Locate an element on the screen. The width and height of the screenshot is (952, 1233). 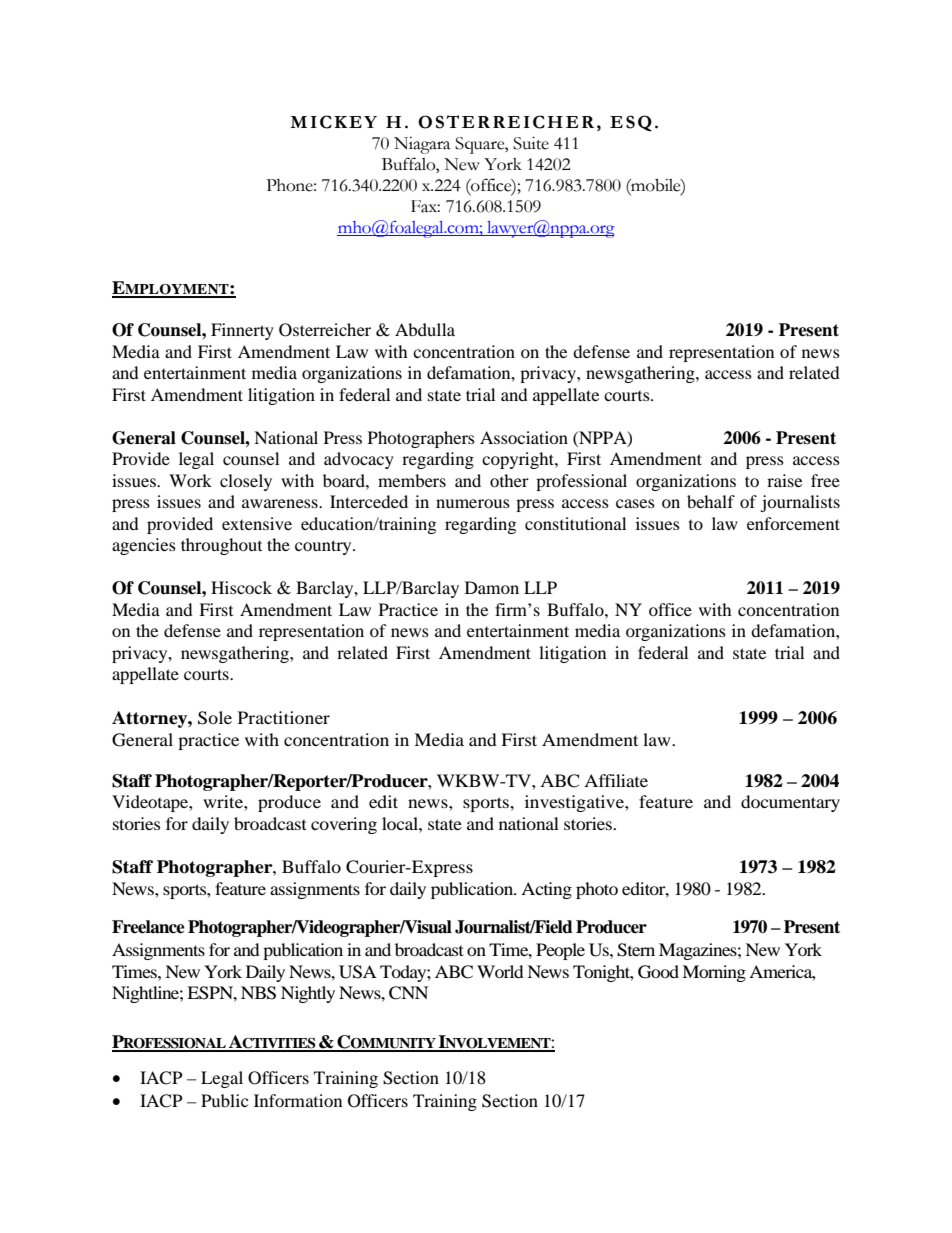
CNN is located at coordinates (408, 993).
